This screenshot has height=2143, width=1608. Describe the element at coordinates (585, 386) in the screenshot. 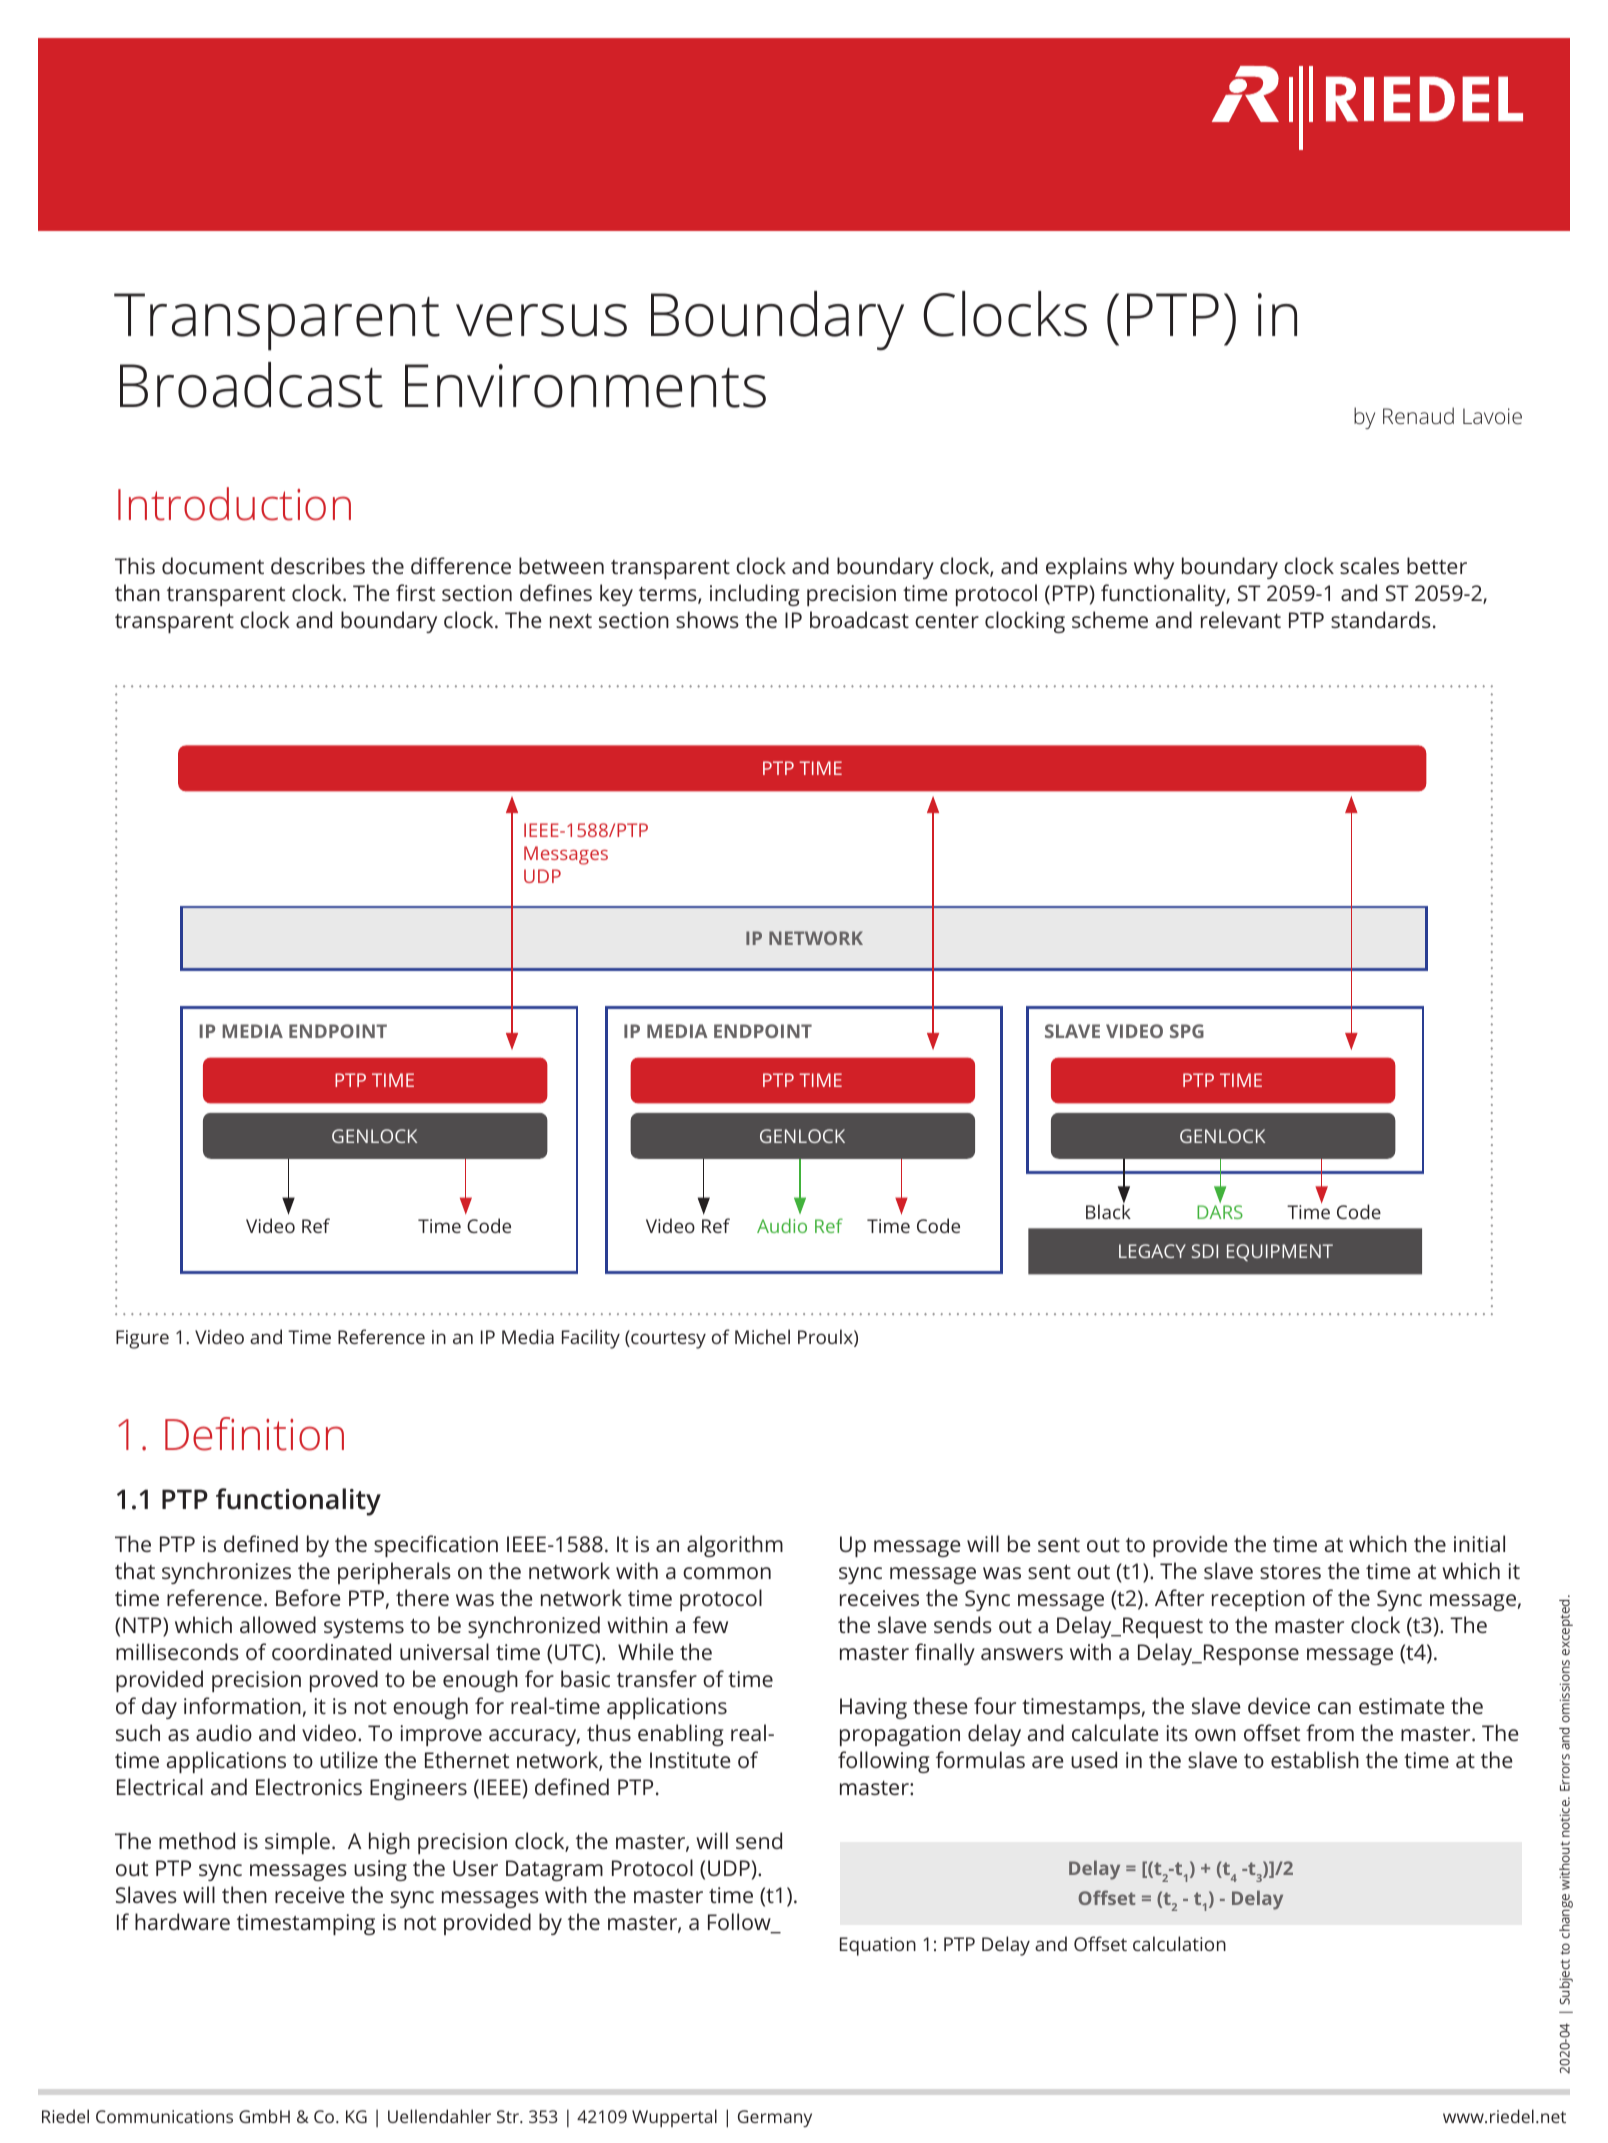

I see `Environments` at that location.
